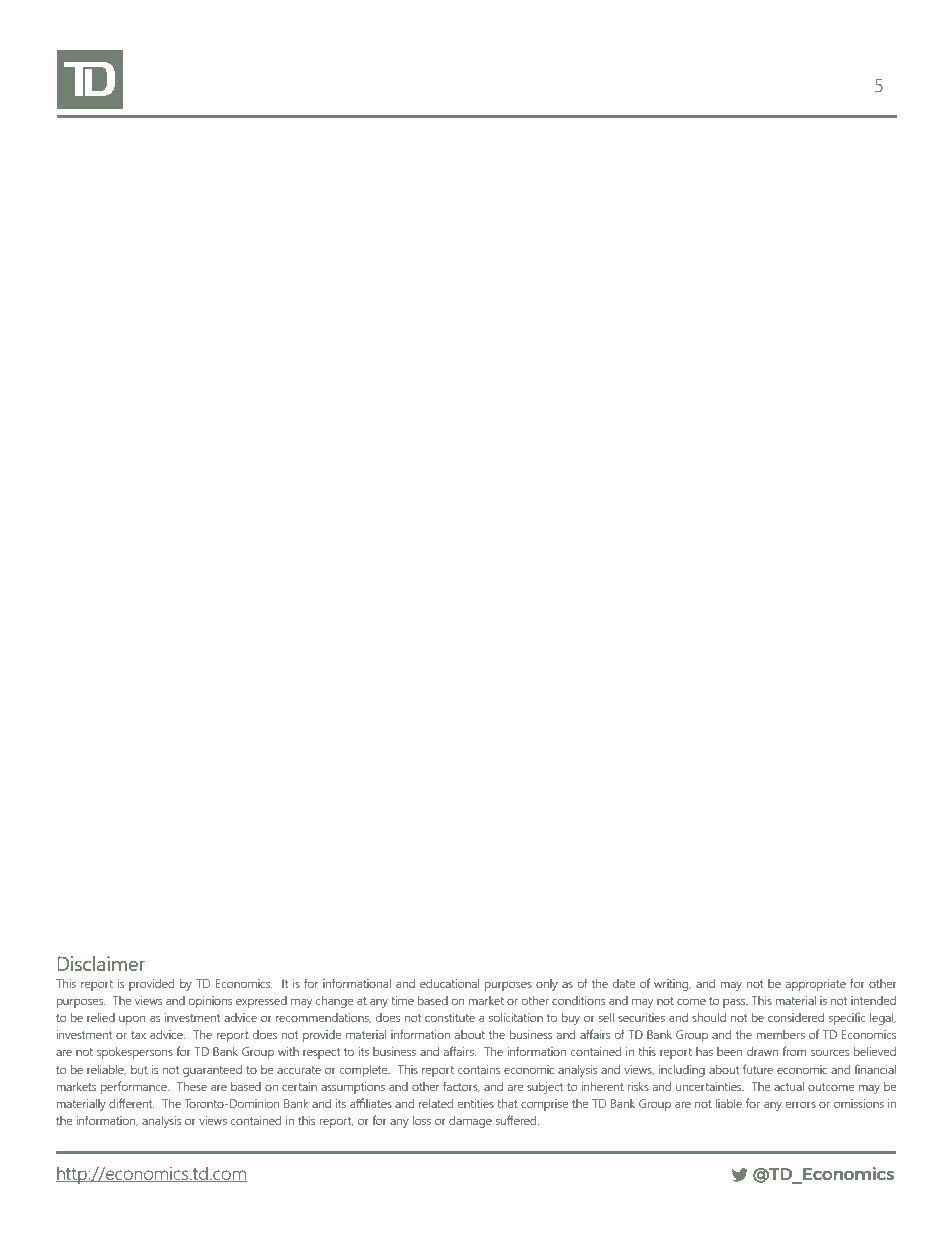 This document has width=952, height=1233. I want to click on different, so click(132, 1103).
